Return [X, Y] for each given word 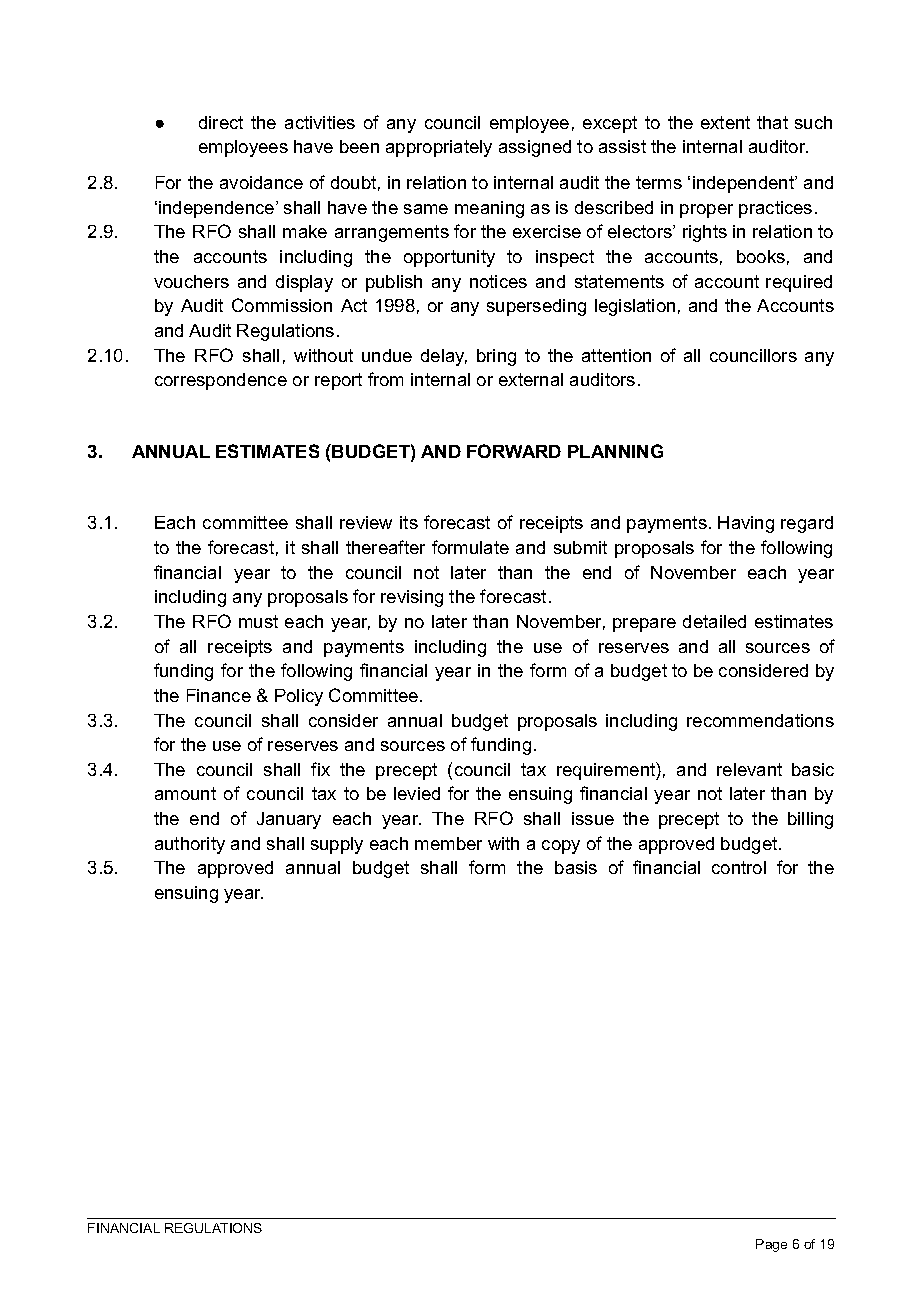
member [448, 843]
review [366, 522]
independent [745, 184]
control [739, 867]
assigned [535, 148]
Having [746, 524]
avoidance [261, 182]
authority [190, 845]
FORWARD [514, 451]
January [289, 820]
